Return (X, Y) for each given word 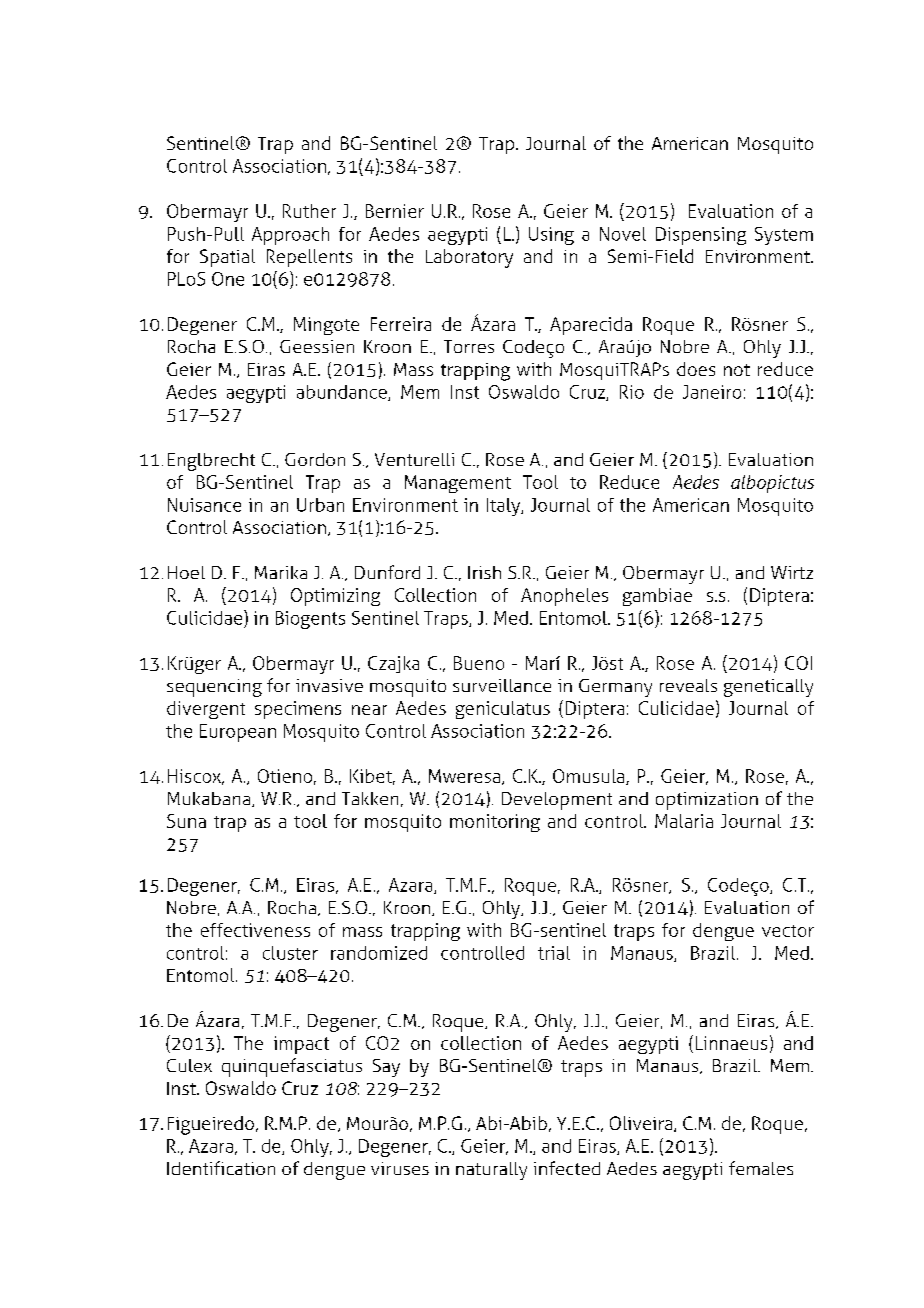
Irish (484, 572)
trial (554, 953)
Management (458, 484)
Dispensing (701, 236)
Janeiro (712, 392)
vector (788, 931)
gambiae (657, 597)
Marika (281, 572)
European (238, 733)
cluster (290, 953)
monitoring (495, 823)
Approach (290, 236)
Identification (221, 1168)
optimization (707, 801)
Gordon (315, 459)
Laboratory (469, 258)
